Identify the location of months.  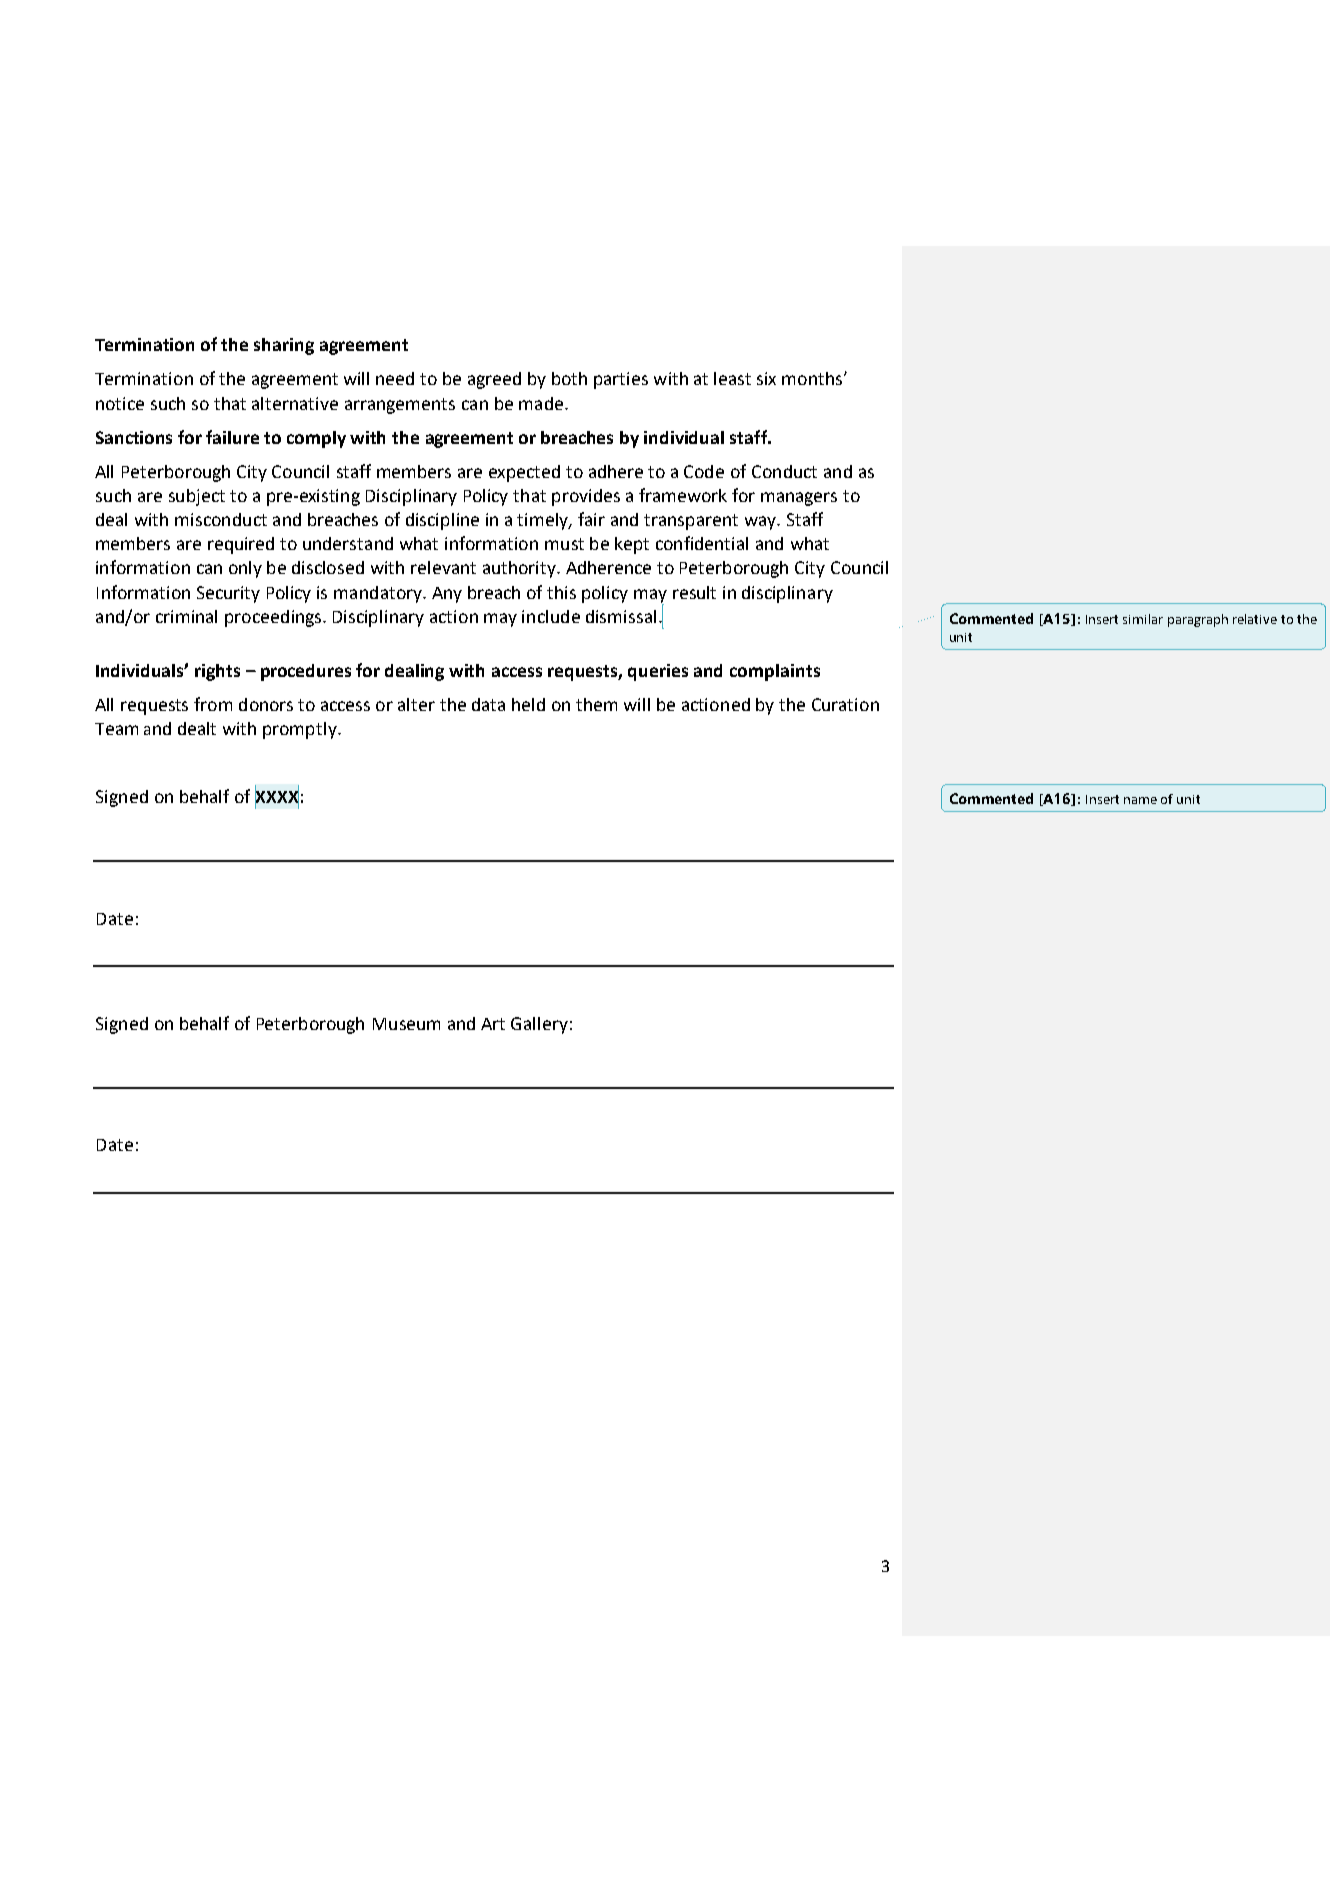
(813, 378).
